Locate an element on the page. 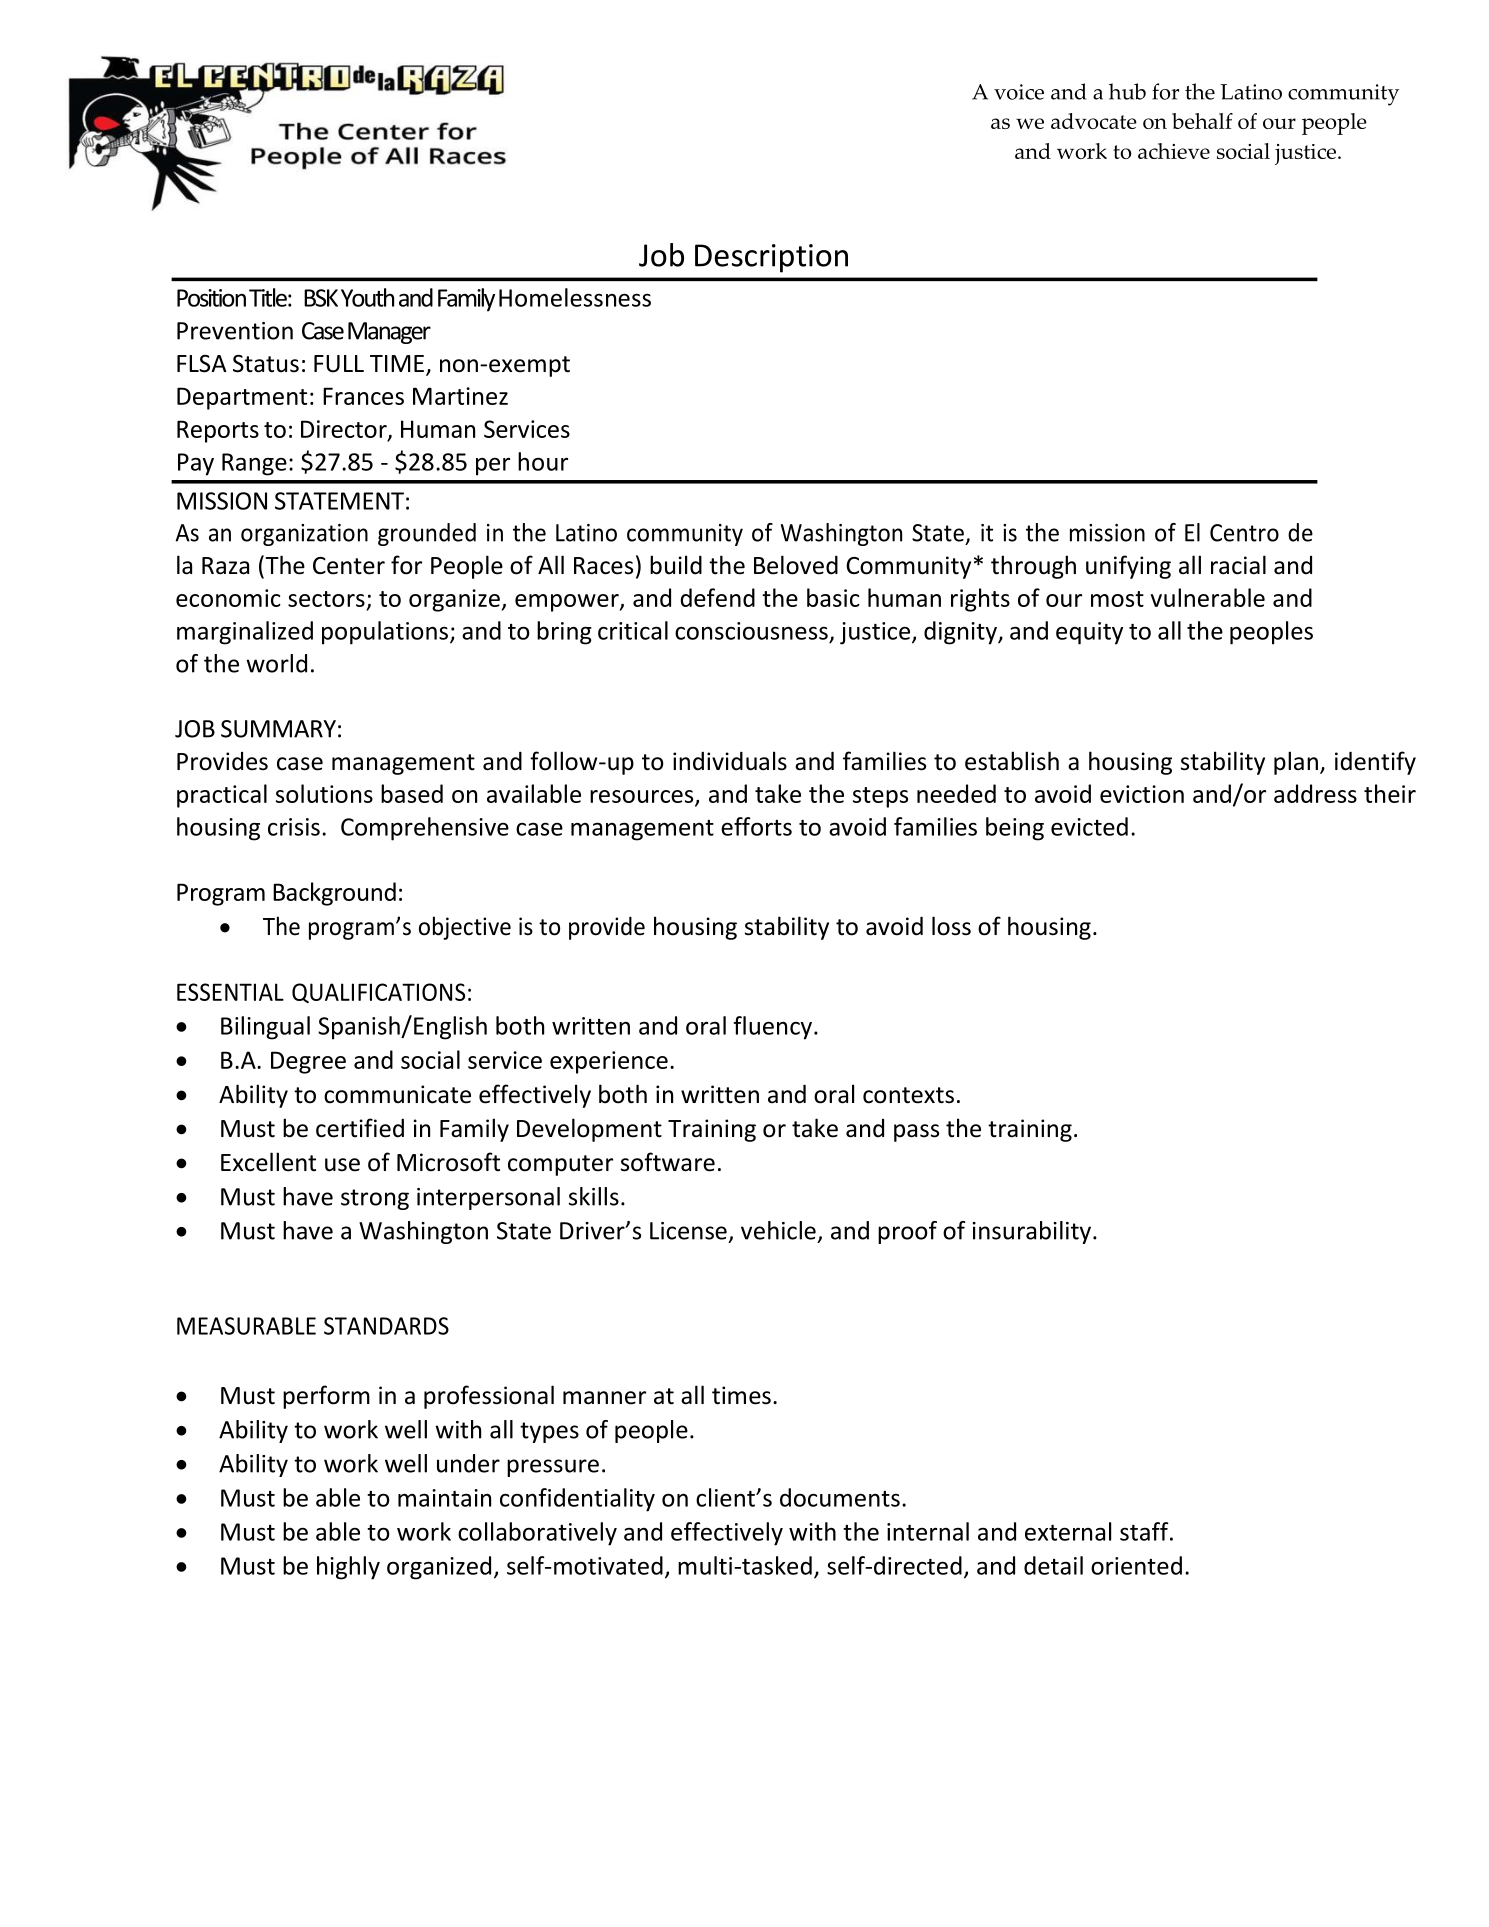 This document has height=1927, width=1489. highly is located at coordinates (348, 1568).
